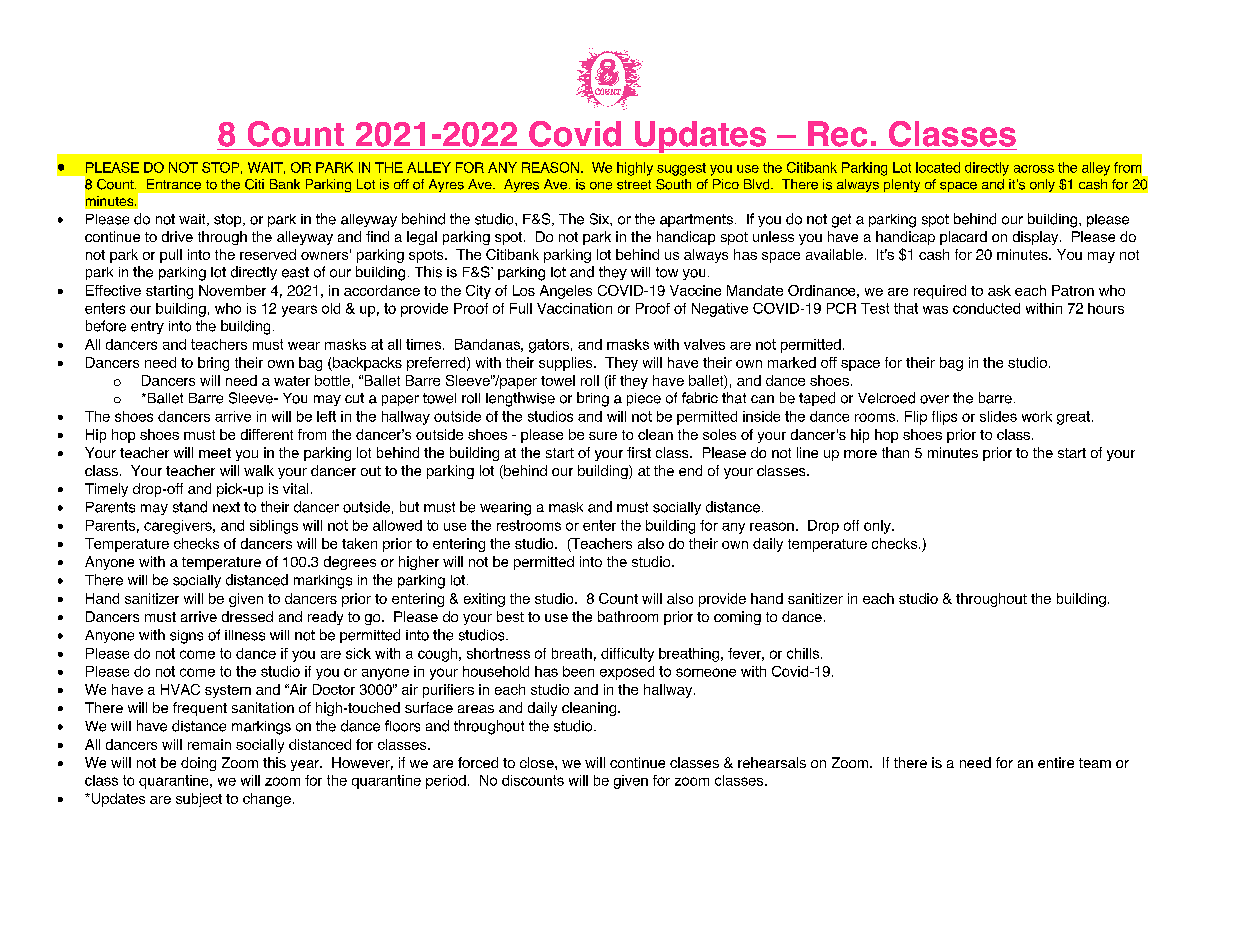 The image size is (1233, 952). Describe the element at coordinates (538, 762) in the document. I see `close` at that location.
